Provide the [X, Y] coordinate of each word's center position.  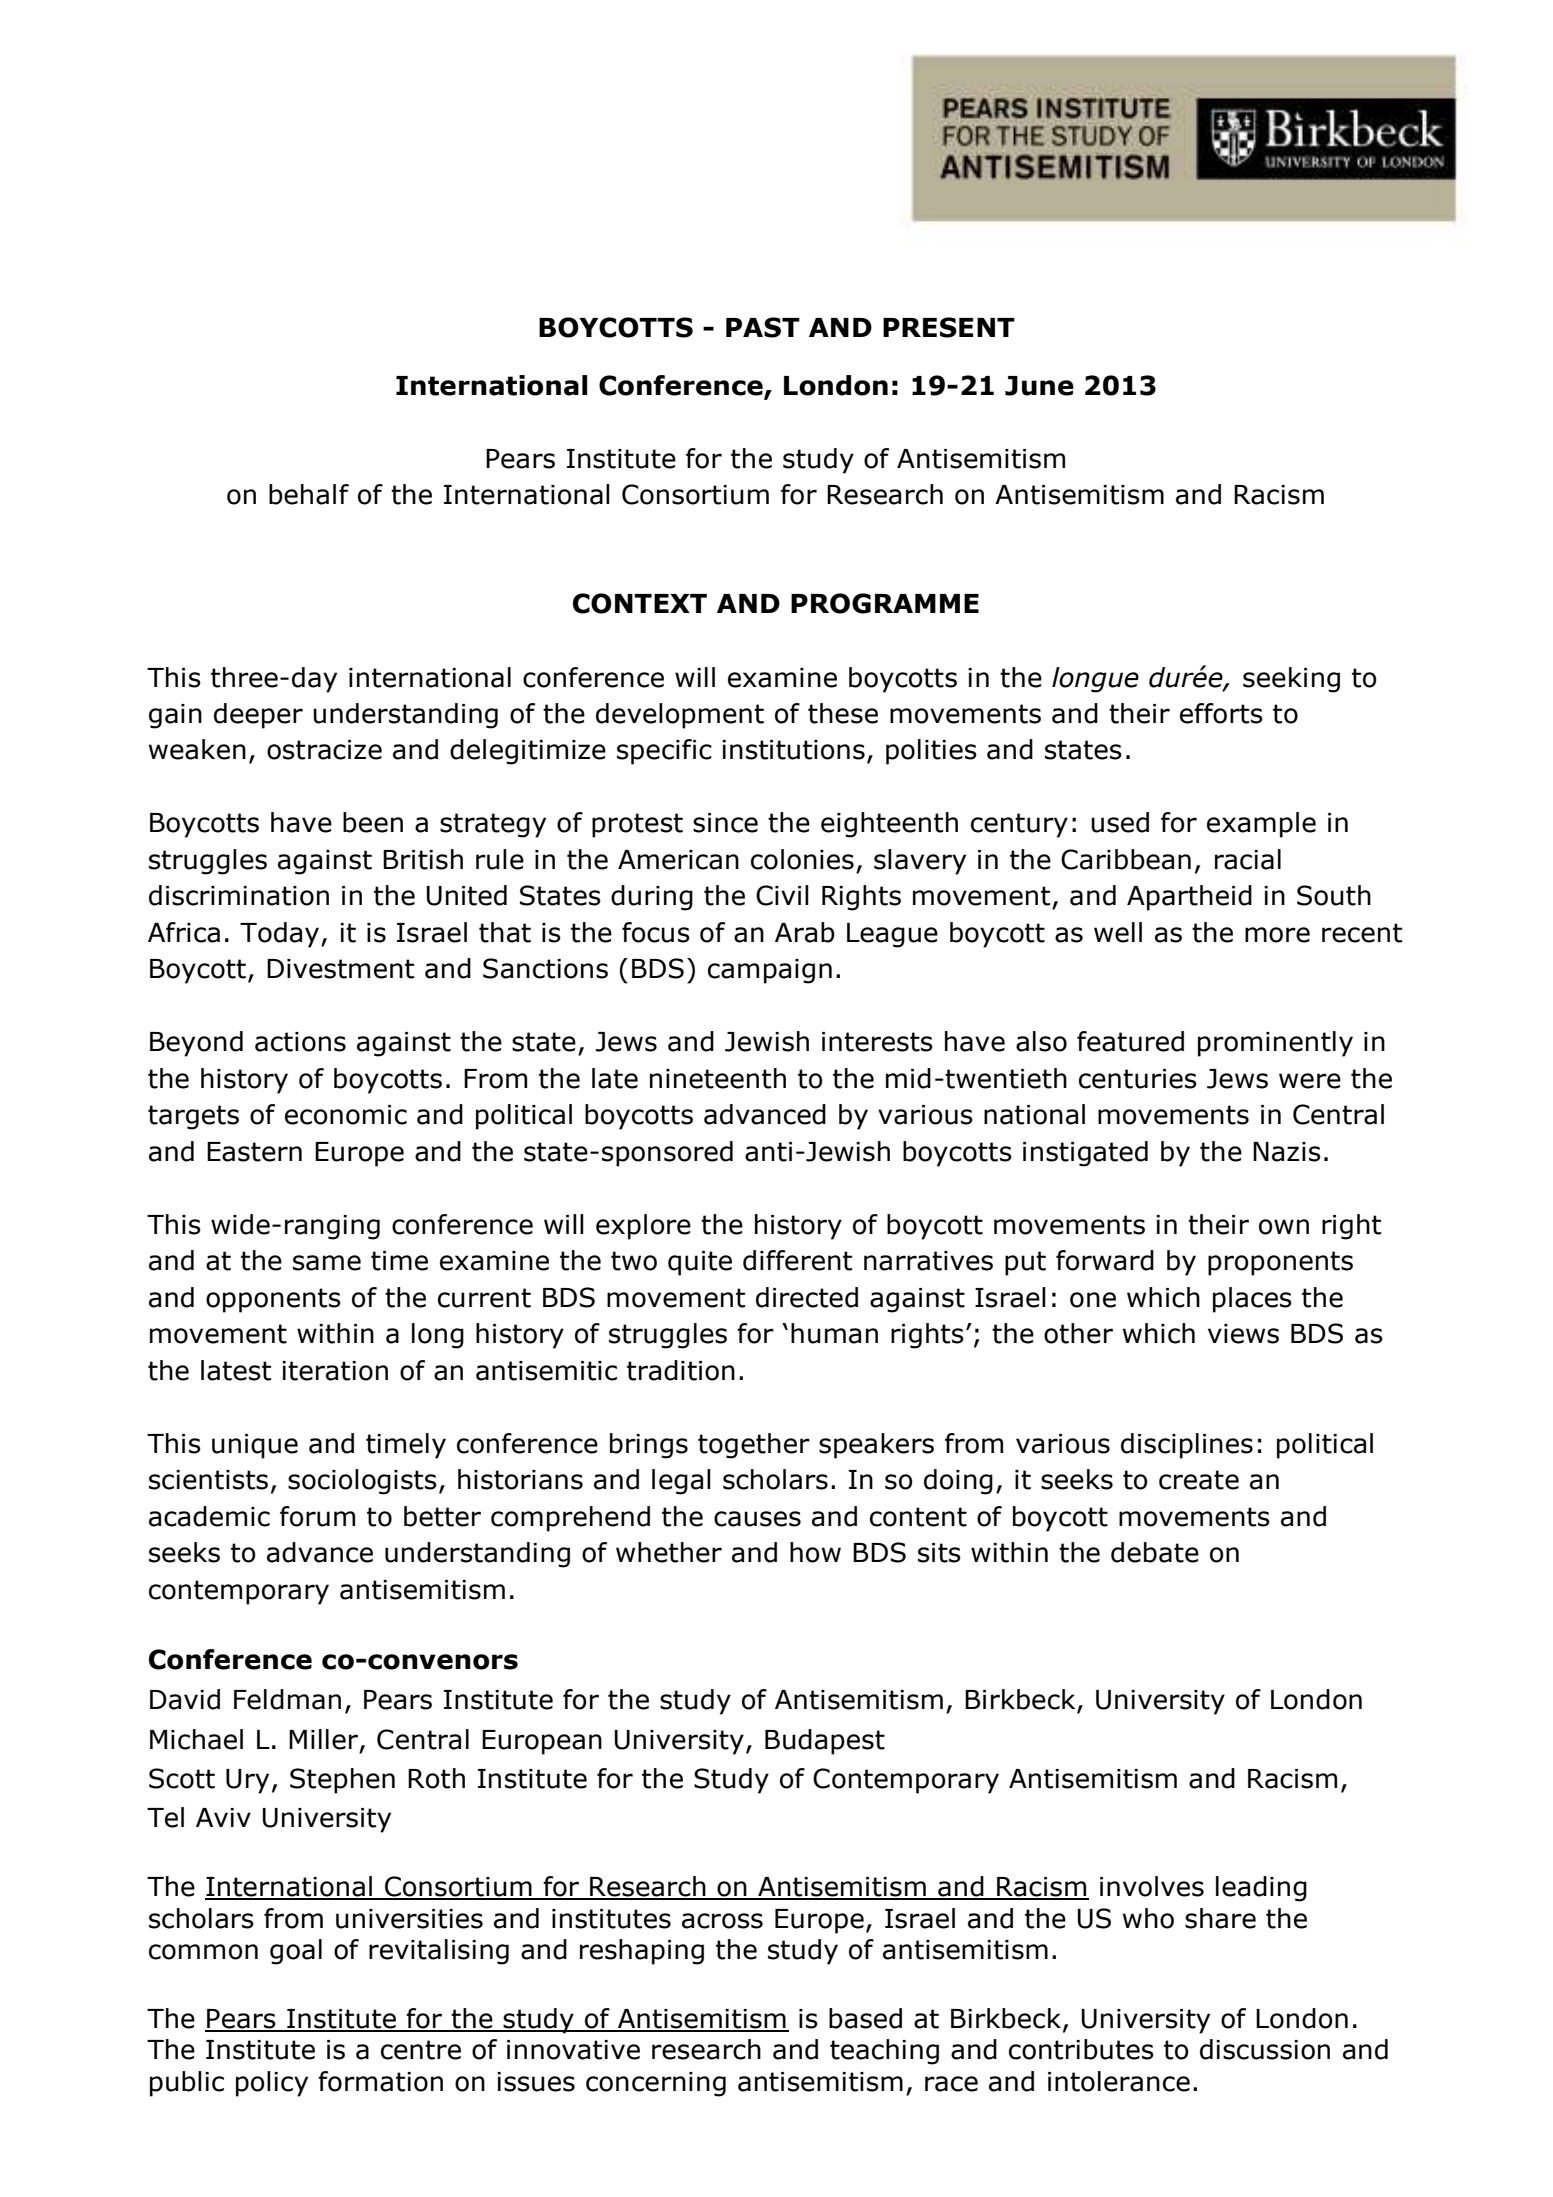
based [865, 2018]
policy [272, 2084]
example [1261, 825]
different [797, 1260]
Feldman [287, 1699]
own [1284, 1227]
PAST [763, 327]
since [725, 823]
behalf [309, 494]
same [327, 1263]
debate [1155, 1552]
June [1039, 386]
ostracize [324, 750]
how [815, 1552]
